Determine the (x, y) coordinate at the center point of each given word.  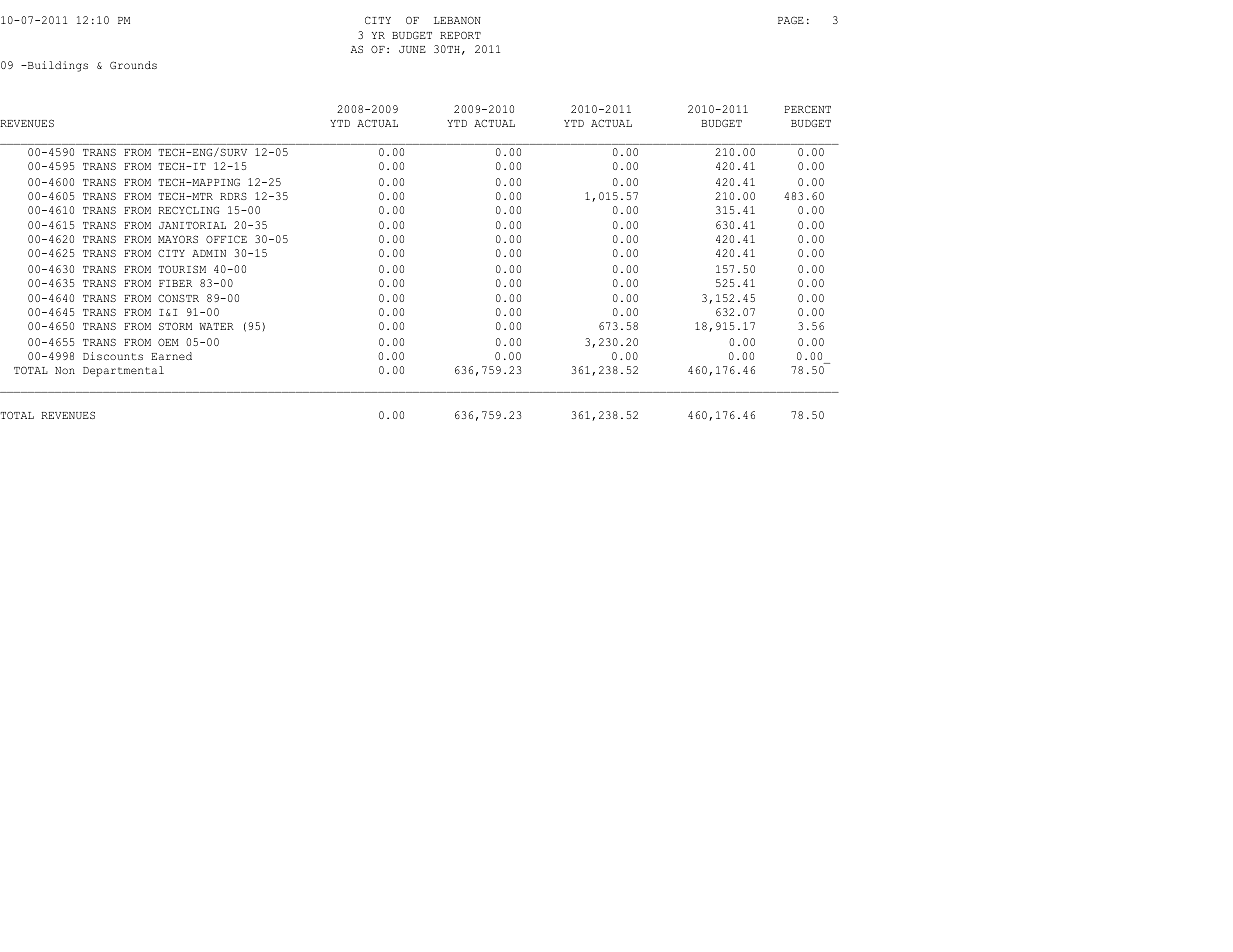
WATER (216, 326)
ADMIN (209, 253)
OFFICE (226, 239)
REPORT (460, 35)
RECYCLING (188, 210)
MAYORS (178, 239)
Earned (171, 356)
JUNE (412, 49)
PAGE (791, 20)
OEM (168, 342)
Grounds (133, 65)
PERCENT (807, 109)
